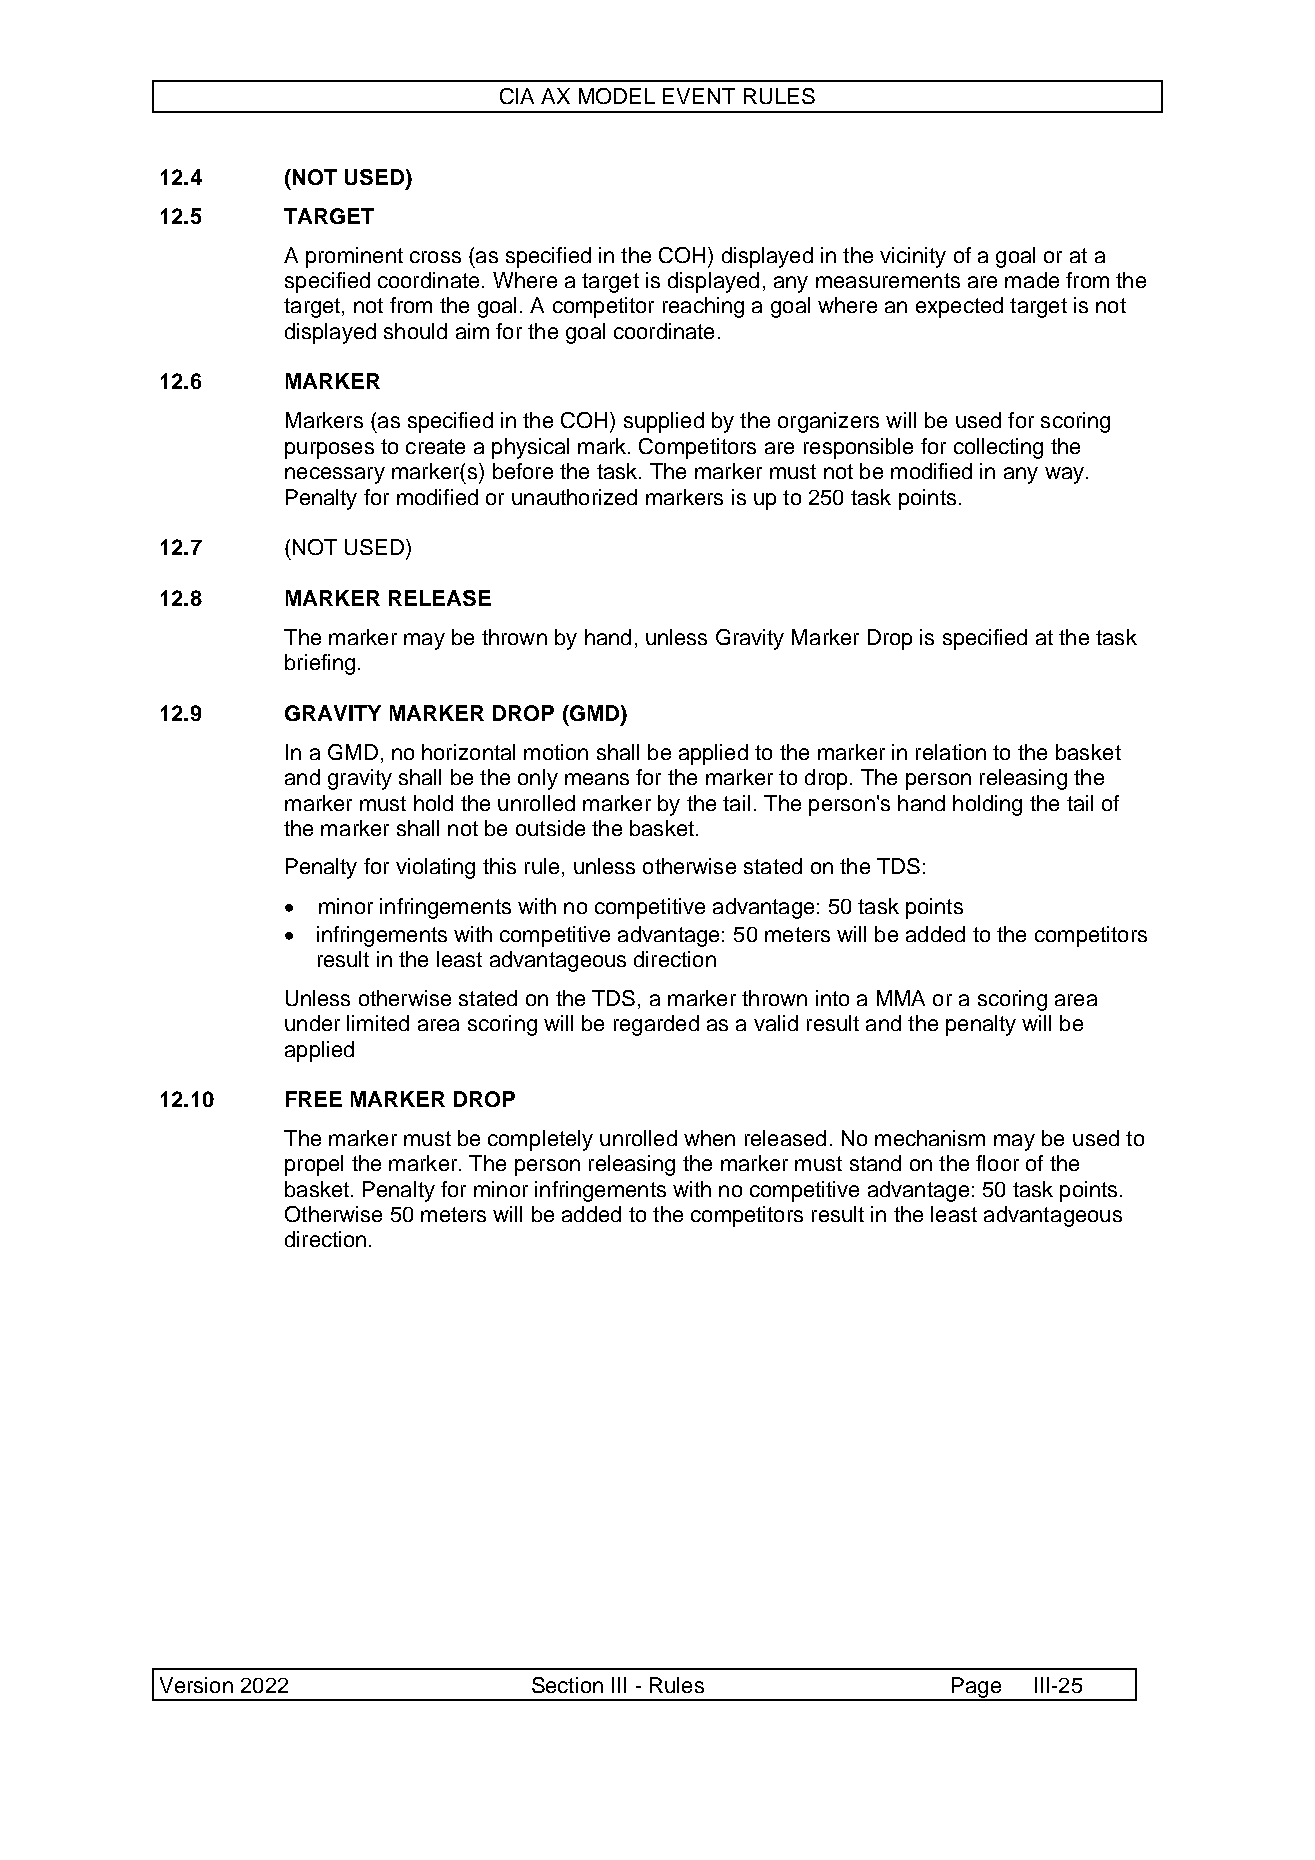 Image resolution: width=1315 pixels, height=1860 pixels. I want to click on briefing, so click(320, 664).
